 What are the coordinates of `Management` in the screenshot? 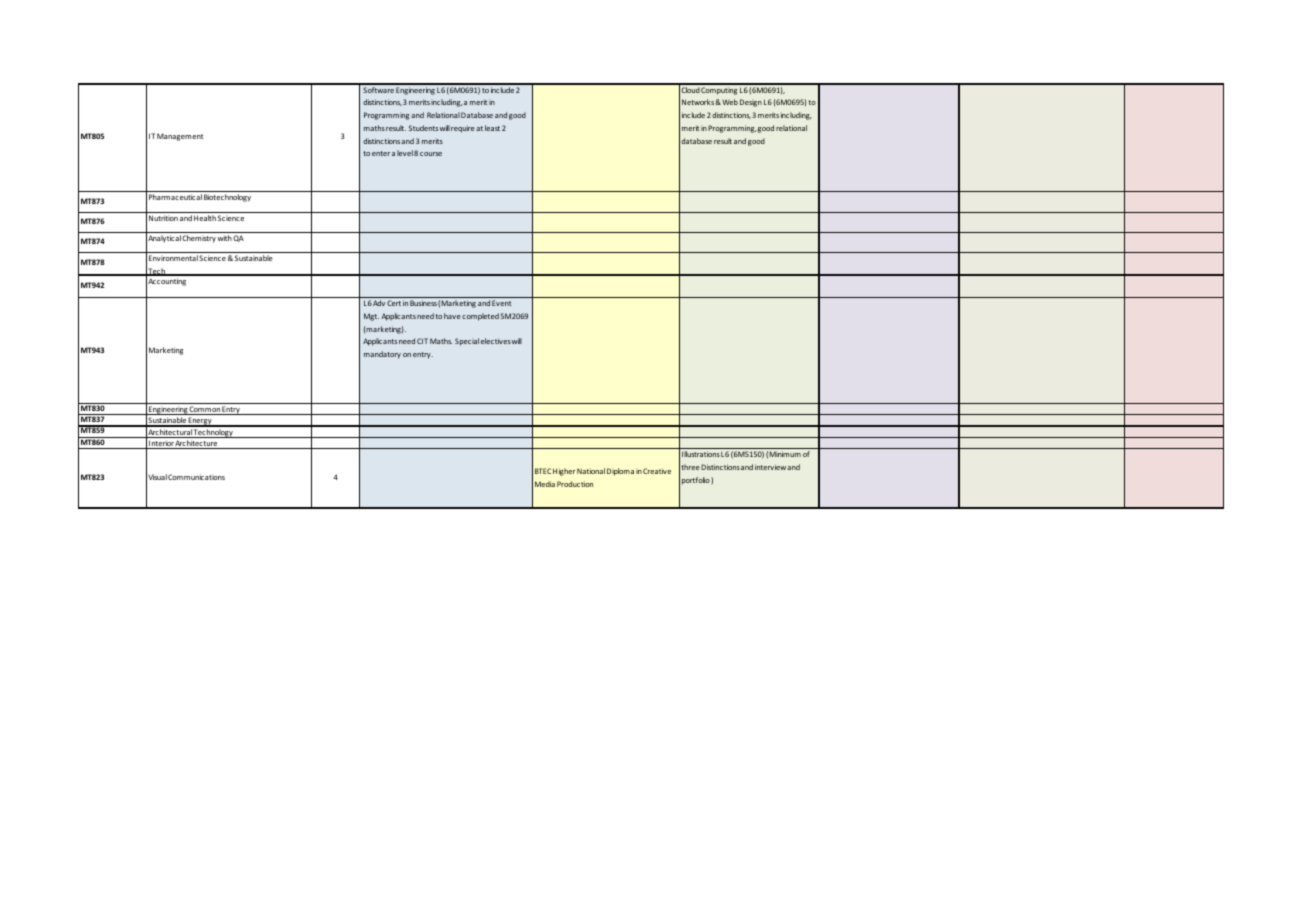 It's located at (180, 137).
